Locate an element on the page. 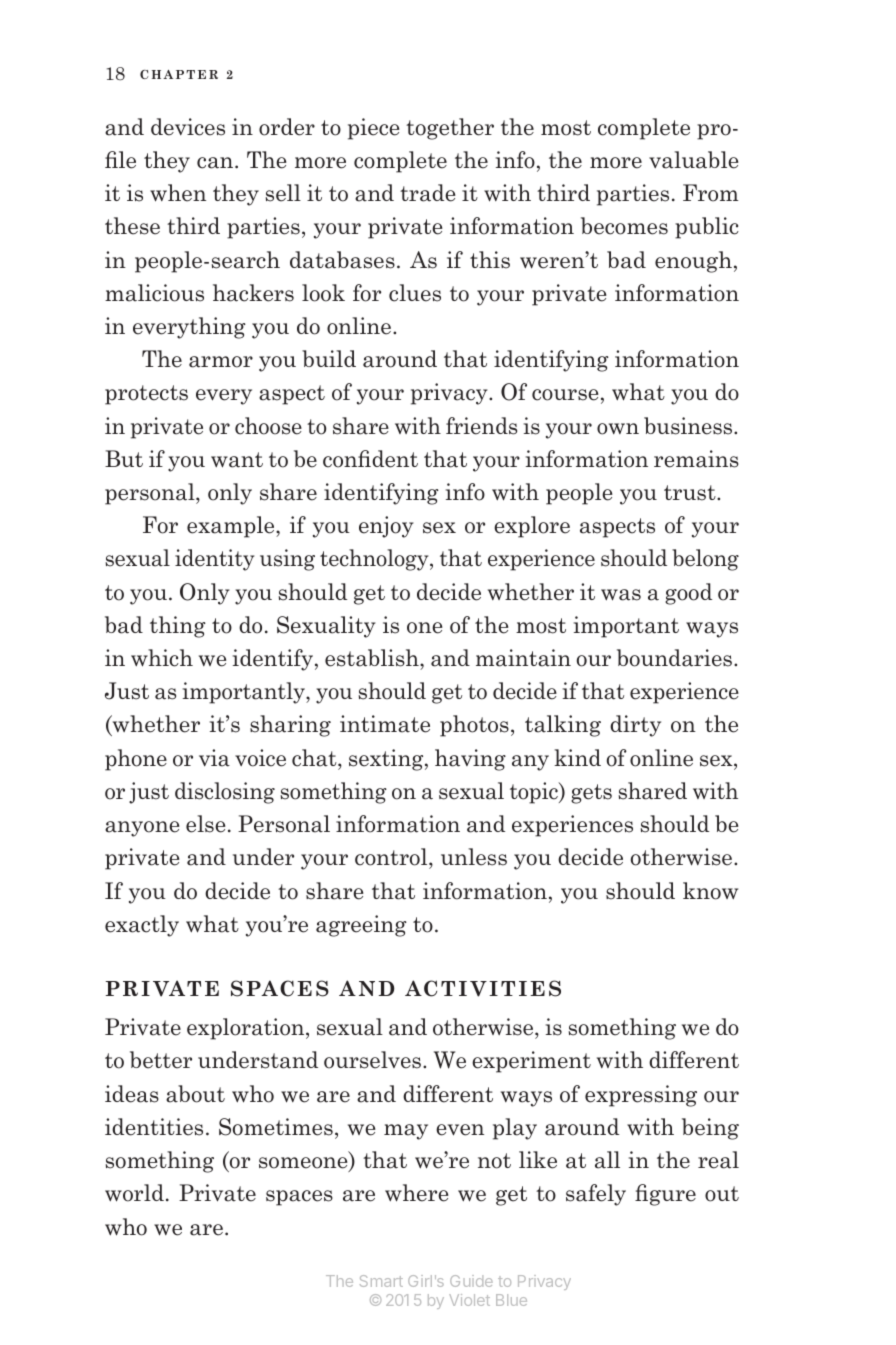  which is located at coordinates (162, 658).
